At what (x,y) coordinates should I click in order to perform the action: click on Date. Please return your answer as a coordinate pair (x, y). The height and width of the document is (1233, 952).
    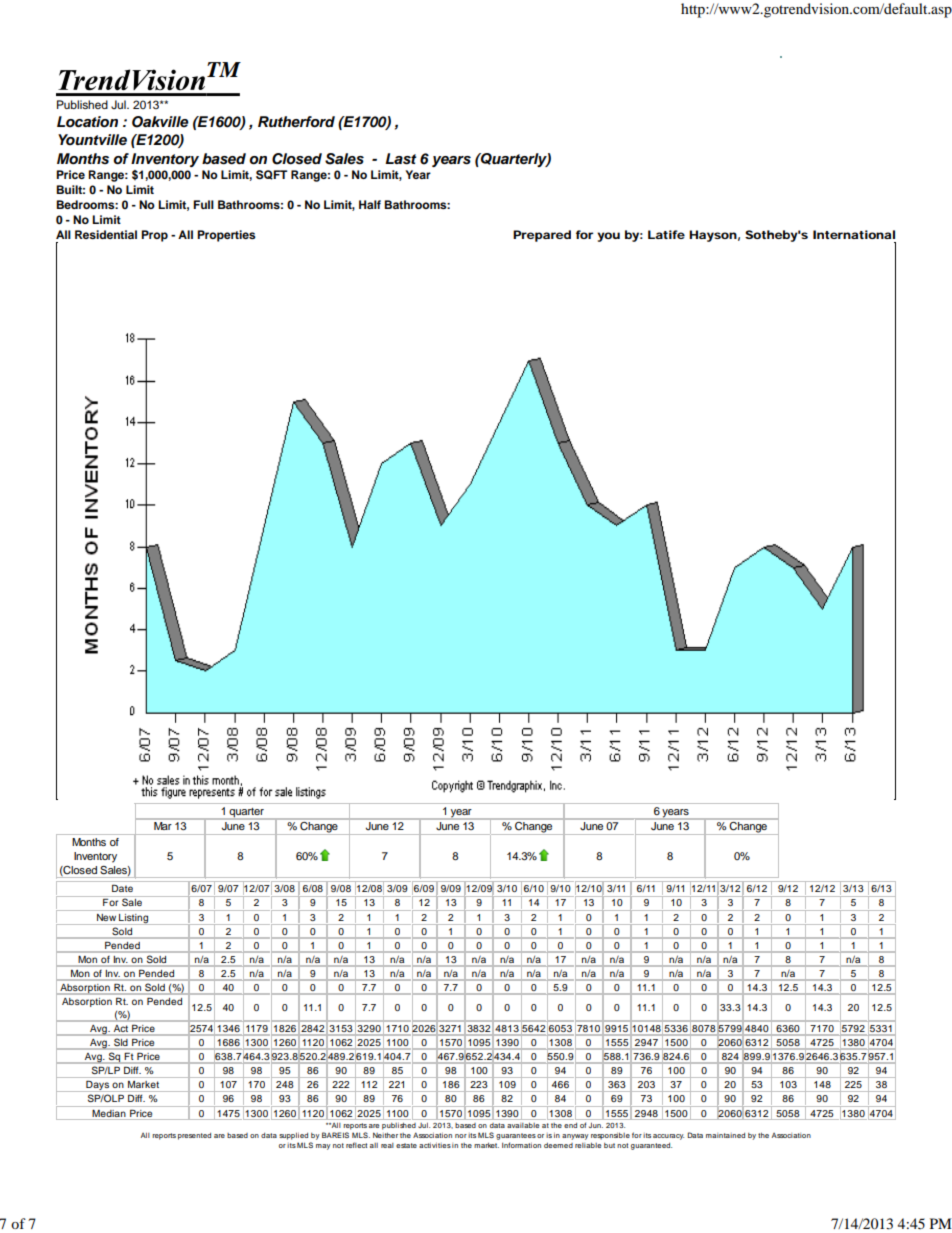
    Looking at the image, I should click on (122, 888).
